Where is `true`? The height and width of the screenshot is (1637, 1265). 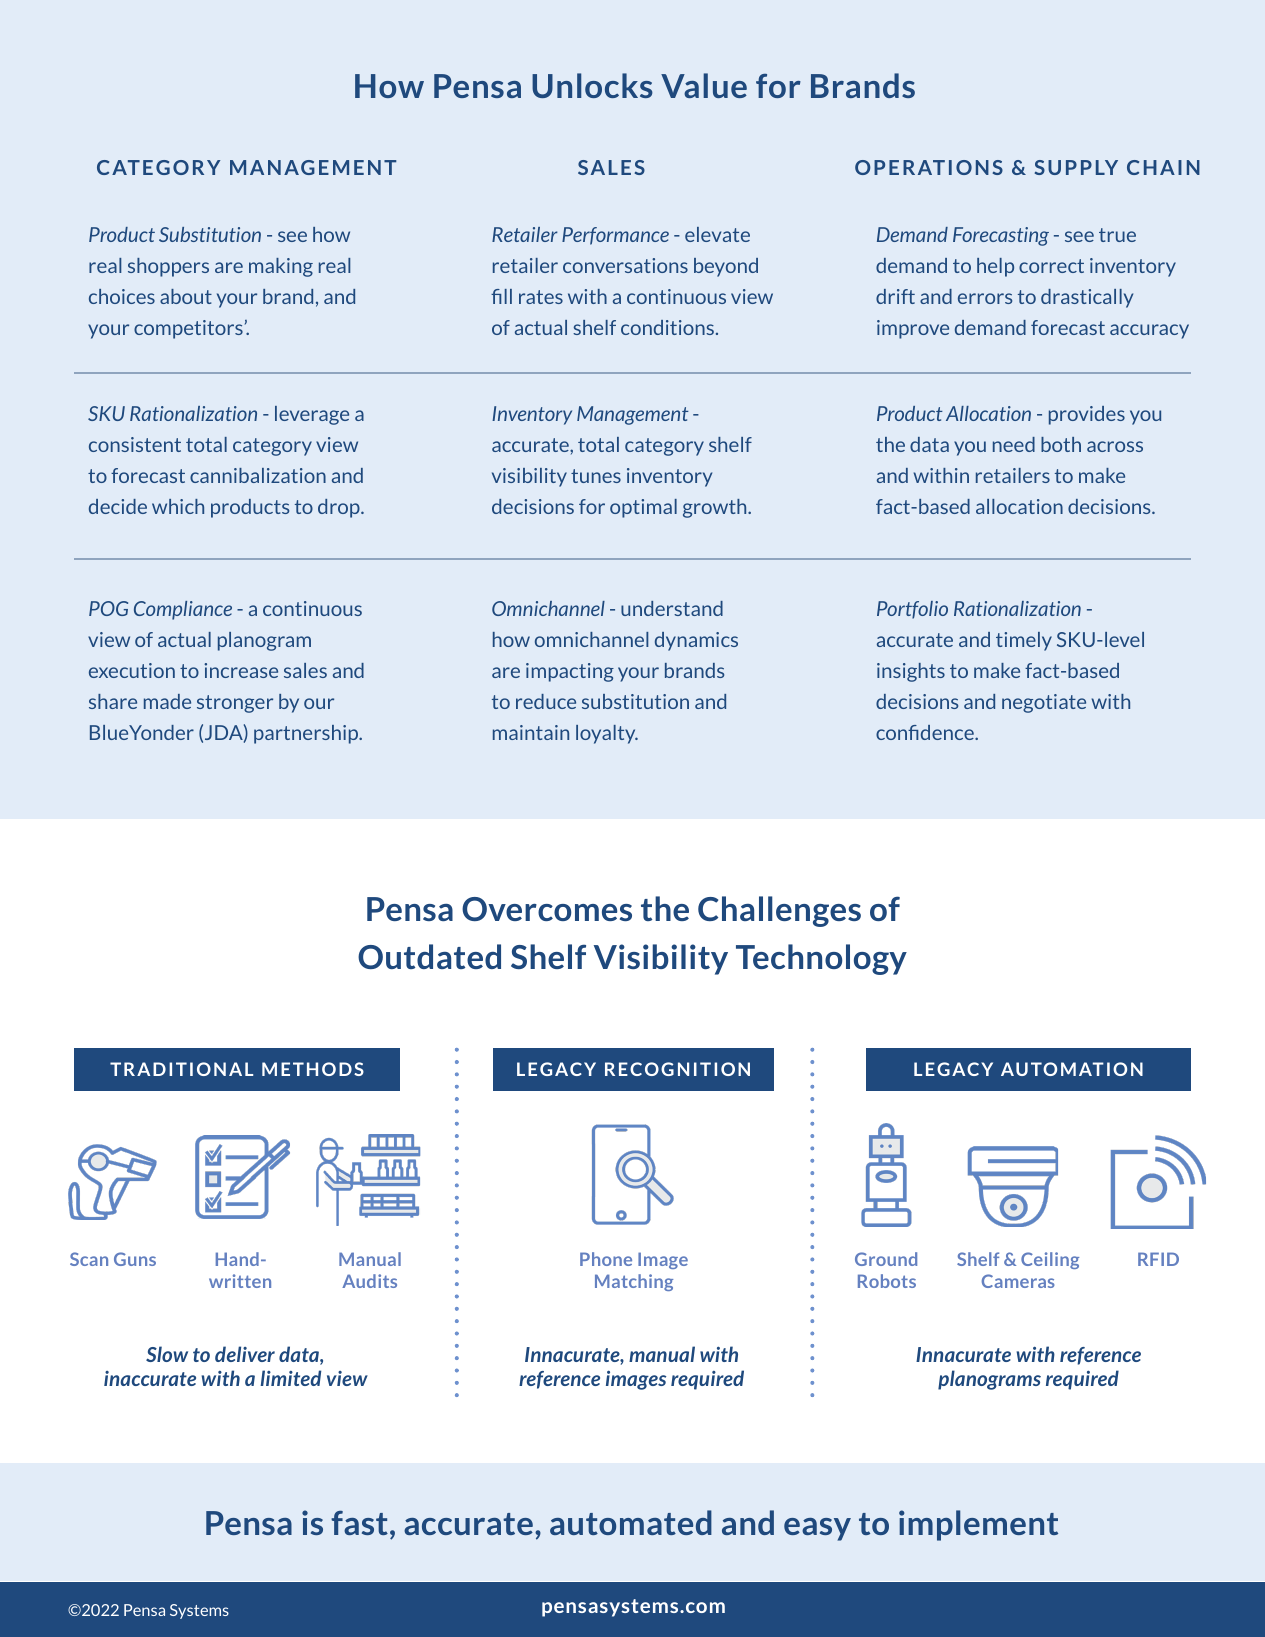
true is located at coordinates (1117, 235).
